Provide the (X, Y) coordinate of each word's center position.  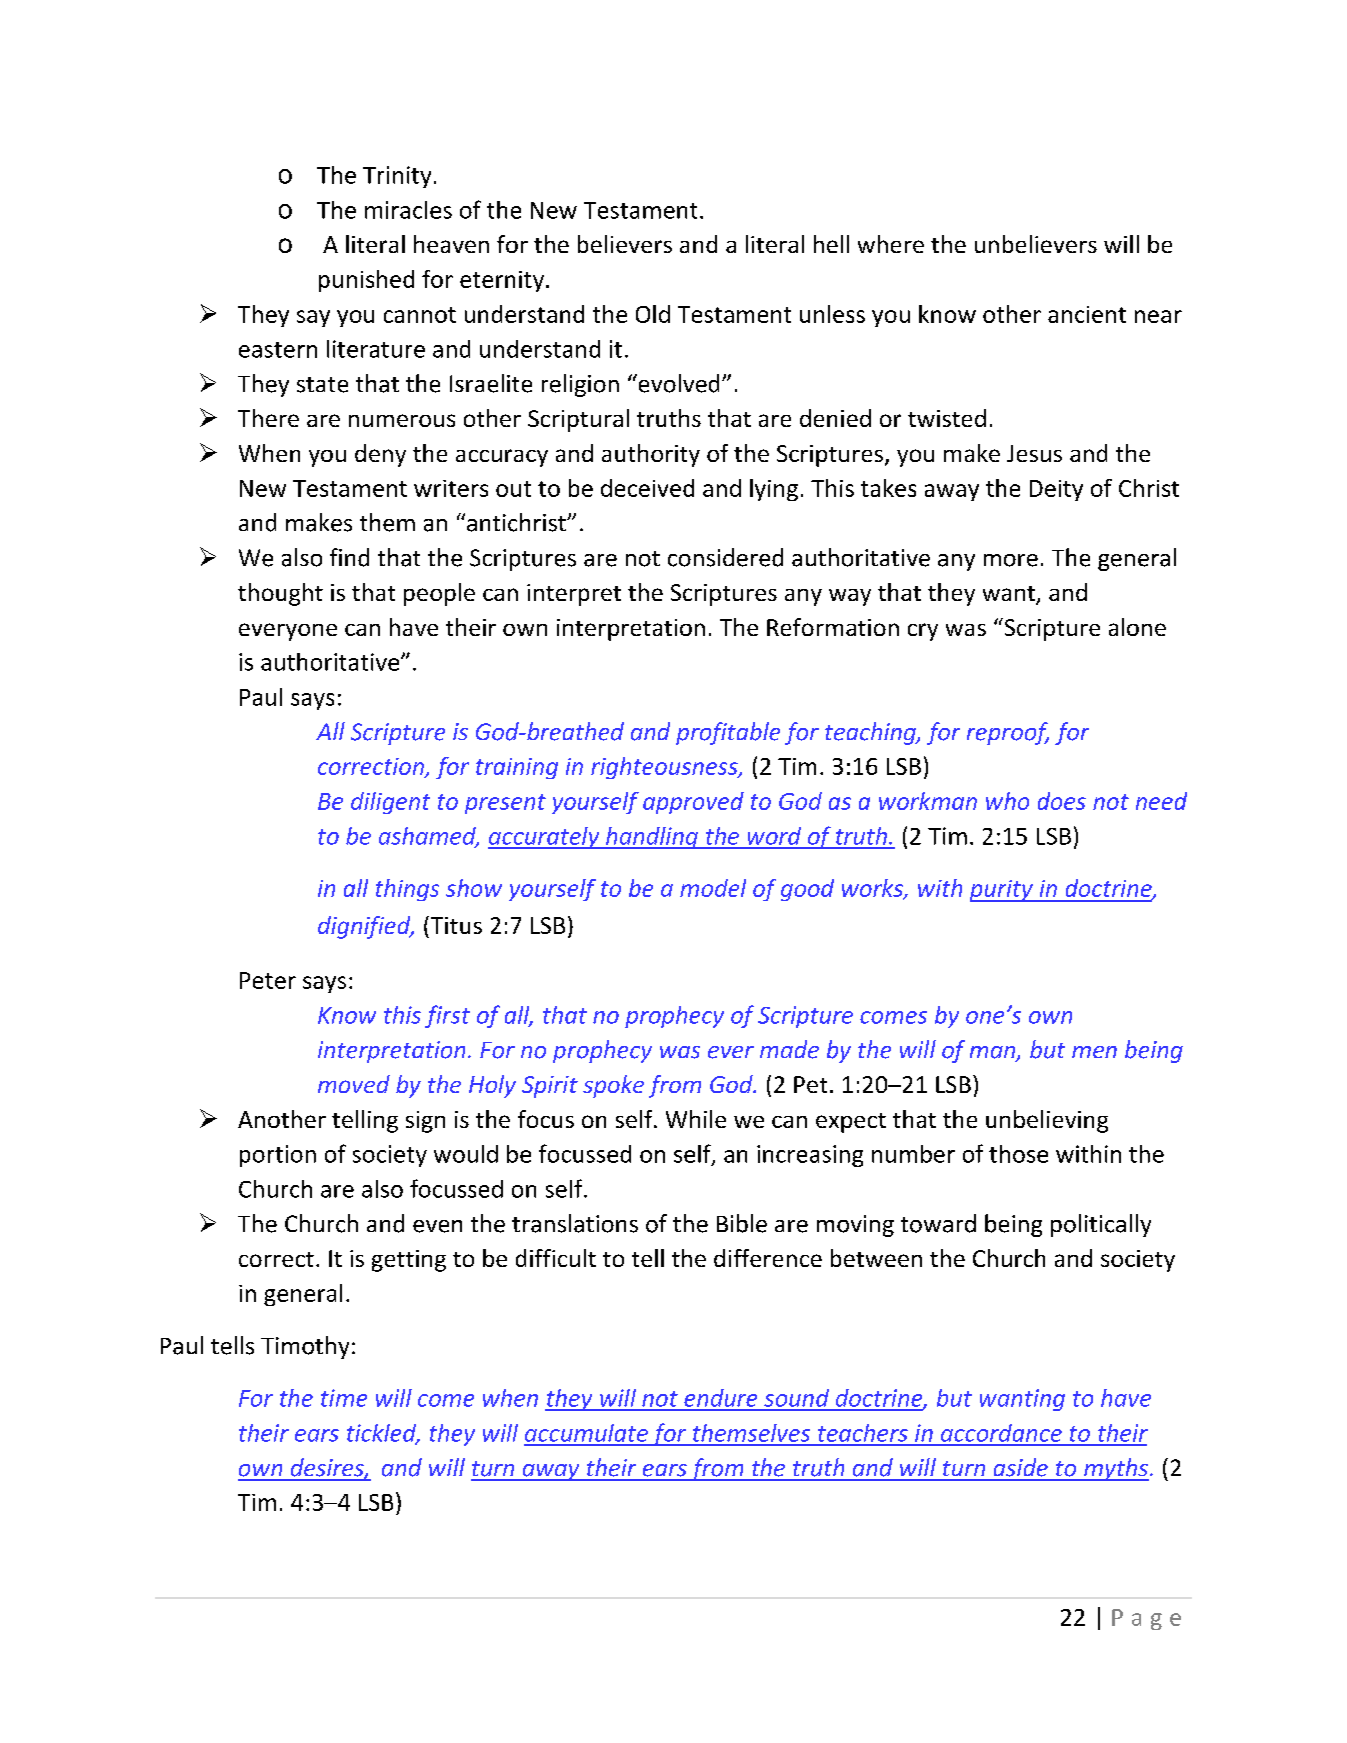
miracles (408, 210)
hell (831, 244)
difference (768, 1258)
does (1062, 801)
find (349, 557)
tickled (383, 1434)
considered (725, 557)
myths (1115, 1469)
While (696, 1119)
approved (693, 803)
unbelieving (1047, 1121)
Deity (1056, 490)
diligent (390, 803)
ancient (1087, 314)
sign (425, 1122)
